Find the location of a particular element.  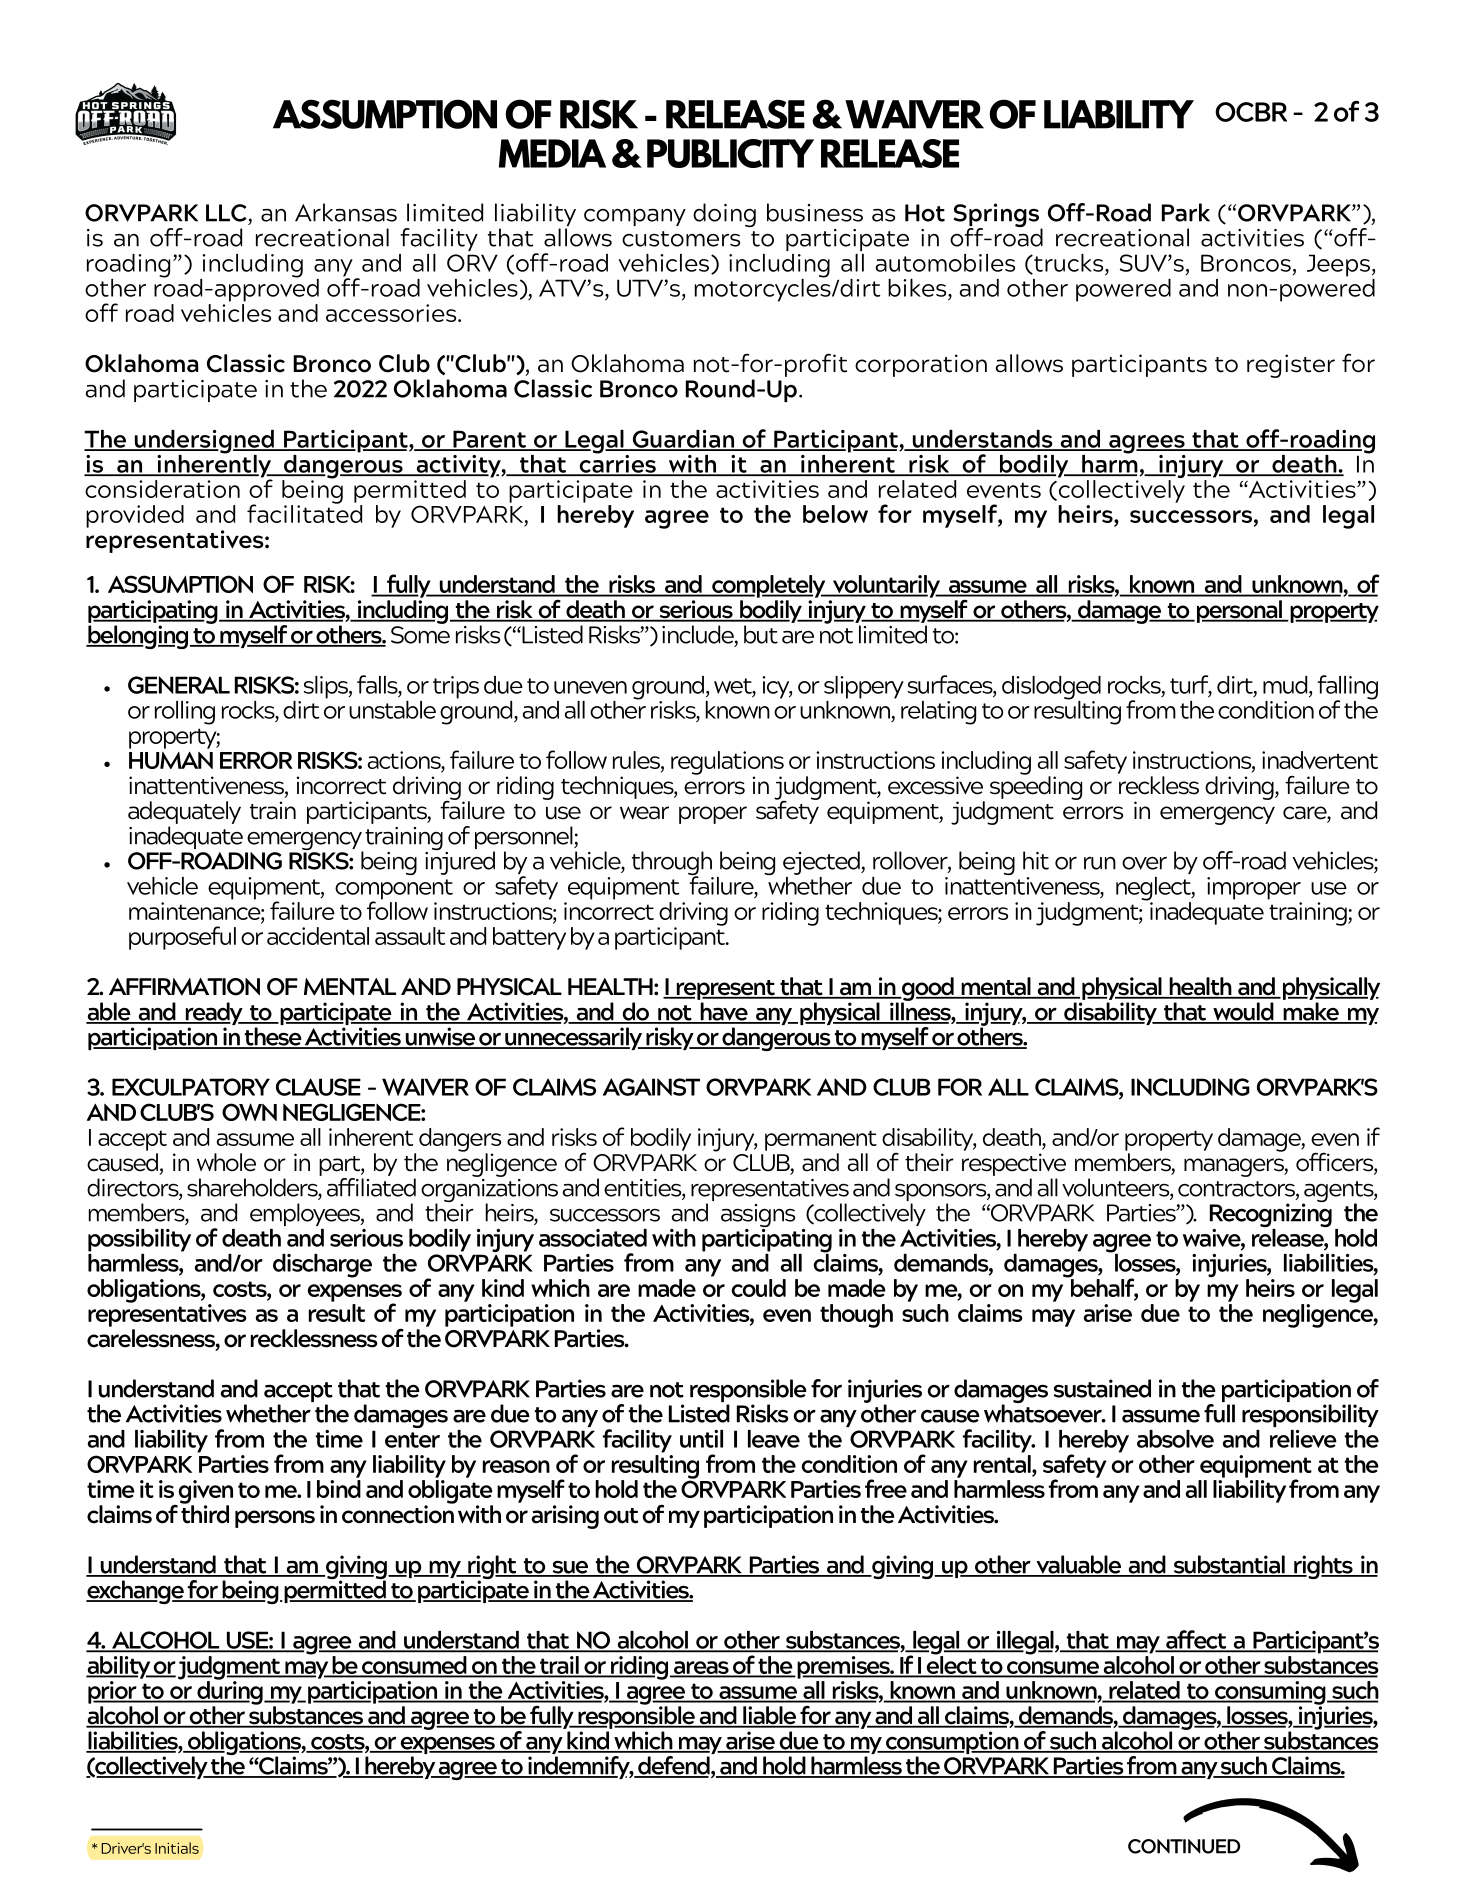

ready is located at coordinates (214, 1015).
